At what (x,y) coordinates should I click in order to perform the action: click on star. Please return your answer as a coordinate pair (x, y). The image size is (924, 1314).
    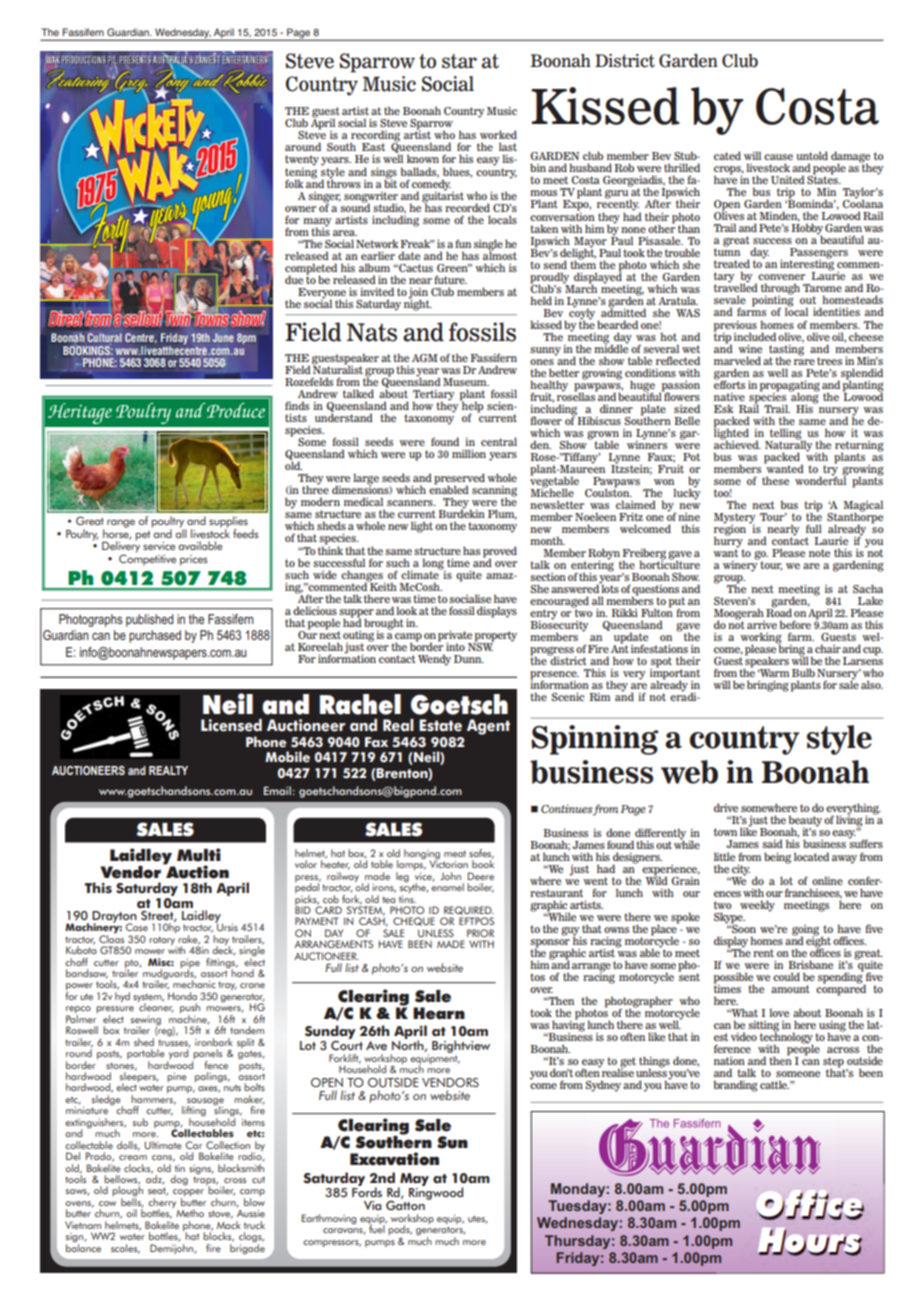
    Looking at the image, I should click on (459, 61).
